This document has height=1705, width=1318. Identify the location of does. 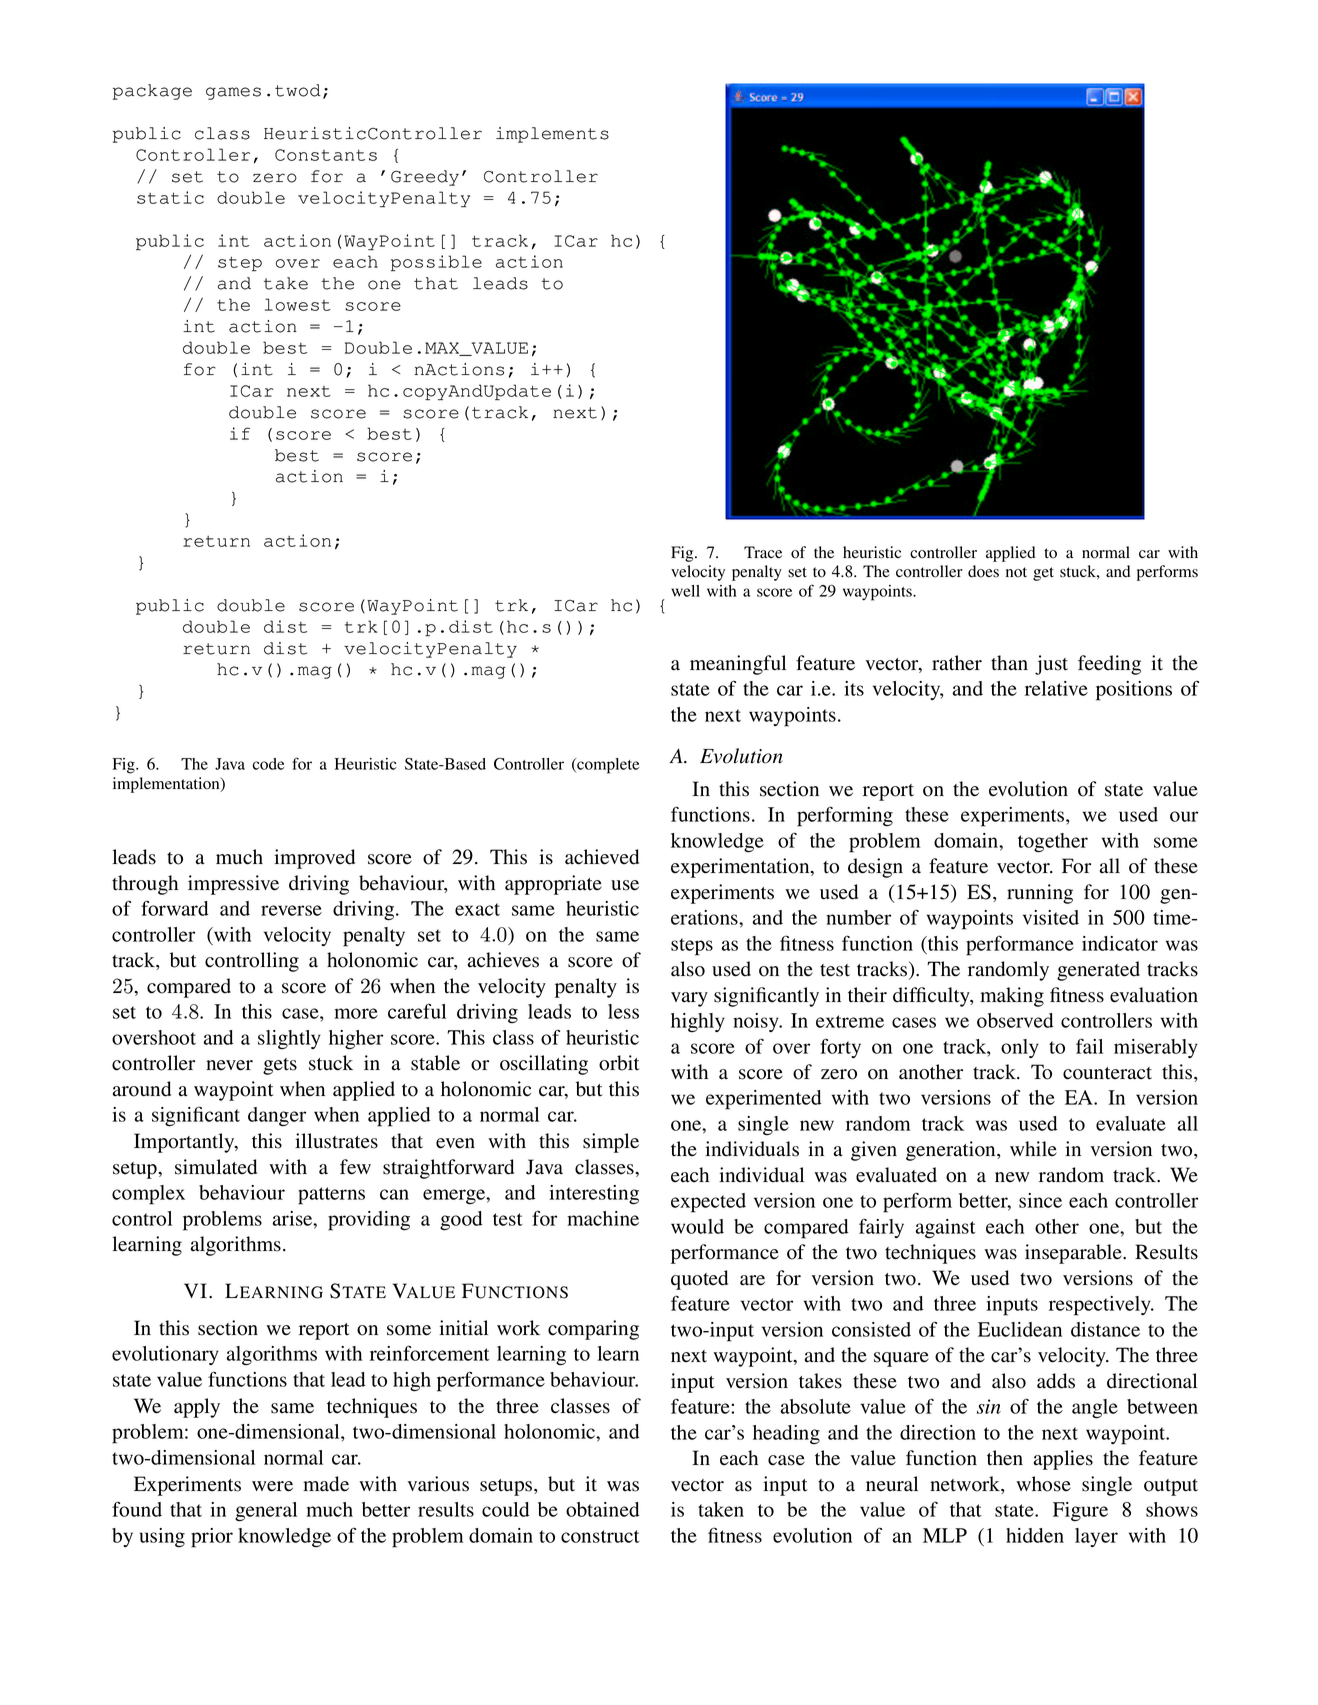
(983, 571).
